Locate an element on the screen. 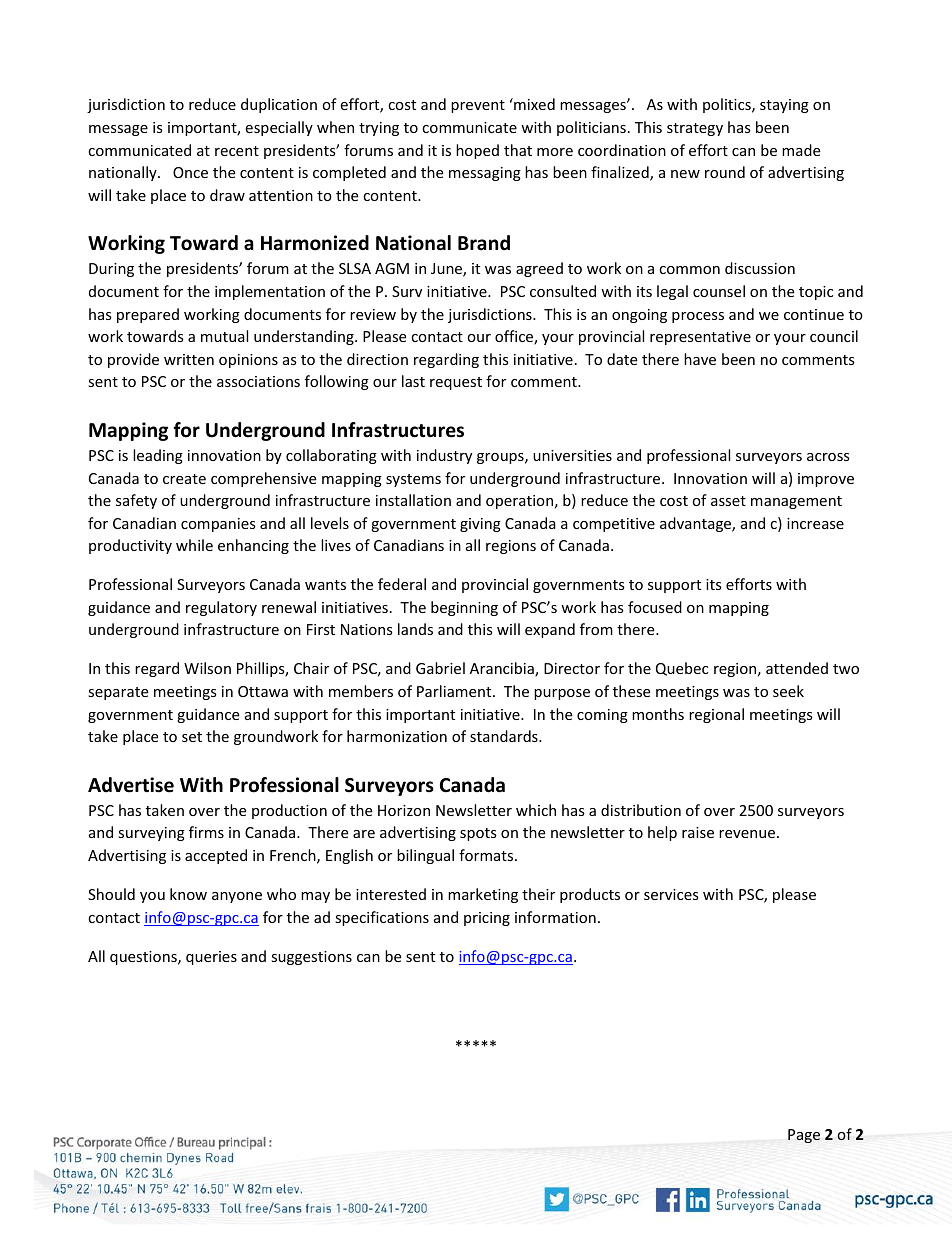 The image size is (952, 1233). hoped is located at coordinates (477, 151).
